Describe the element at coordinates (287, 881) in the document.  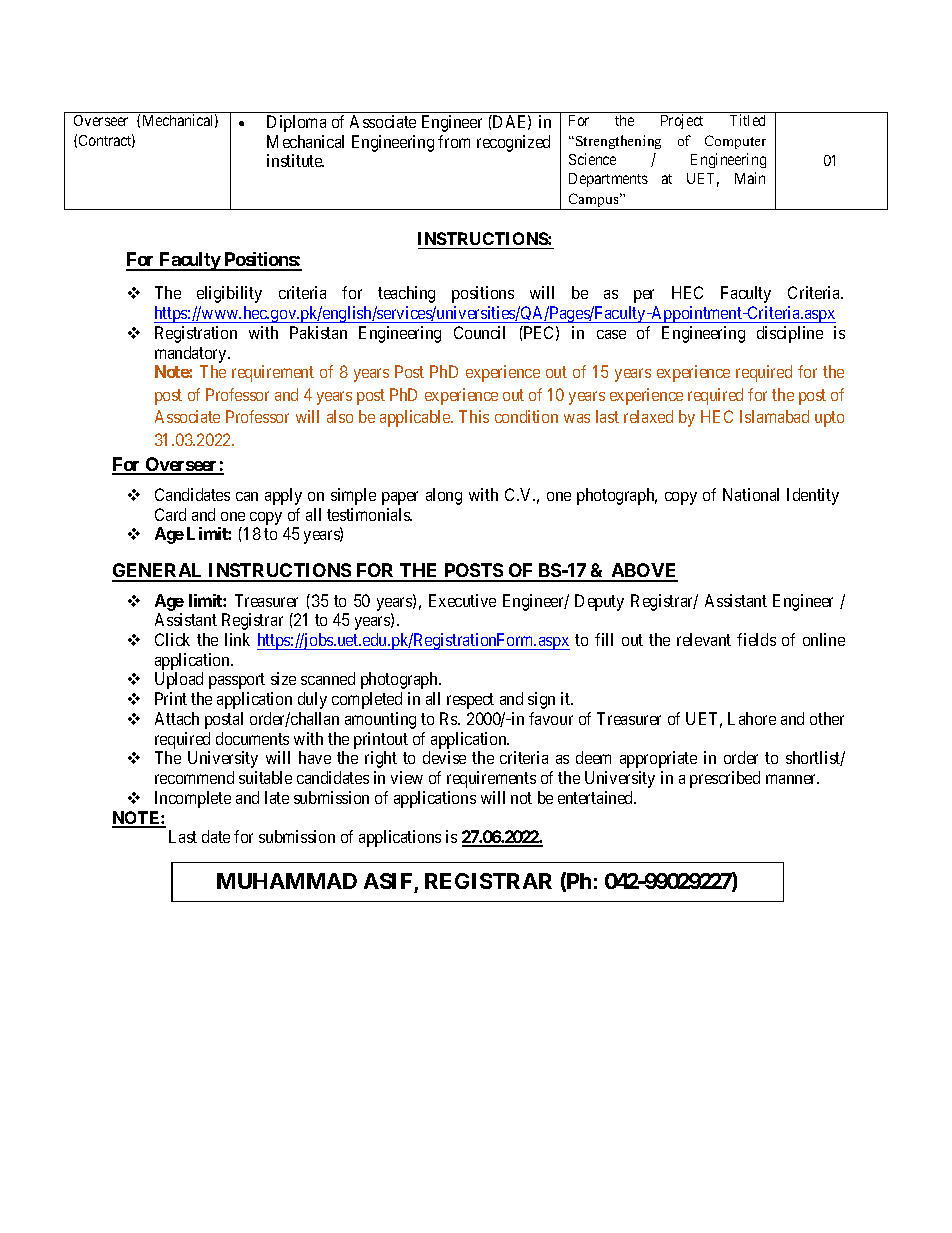
I see `MUHAMMAD` at that location.
